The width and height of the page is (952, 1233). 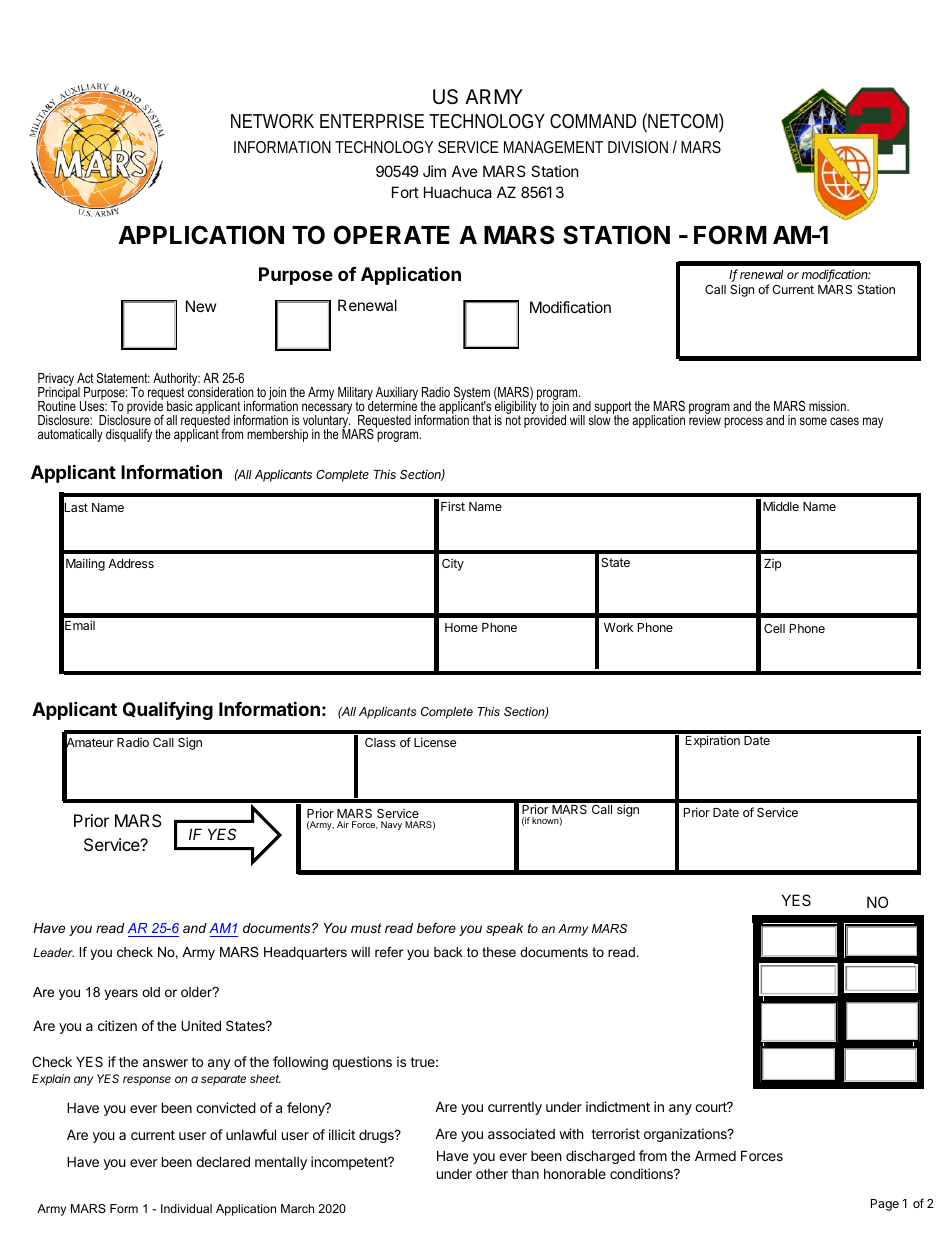 I want to click on Middle, so click(x=781, y=506).
